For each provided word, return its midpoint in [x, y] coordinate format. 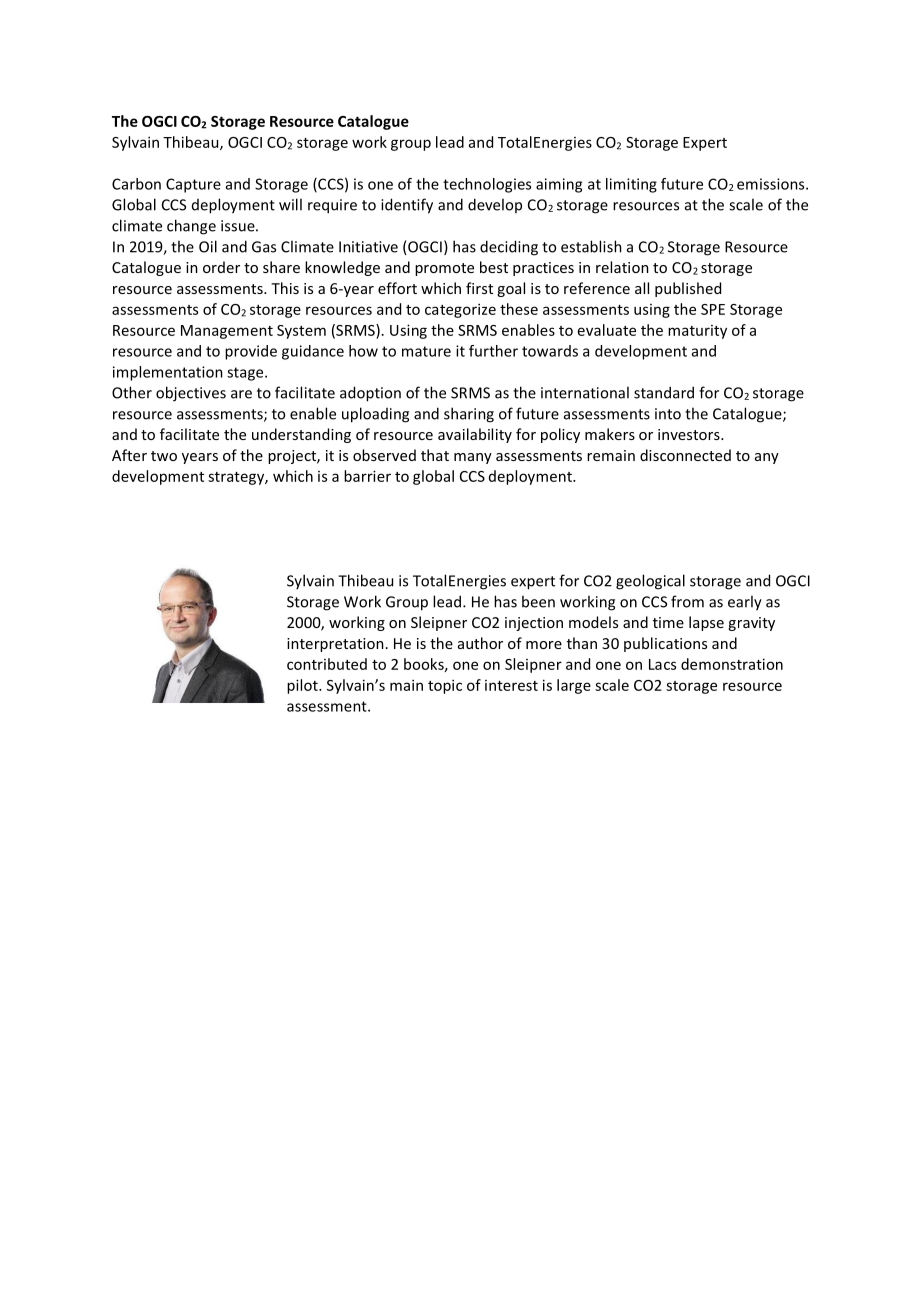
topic [445, 686]
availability [475, 435]
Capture [193, 185]
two [164, 456]
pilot [303, 686]
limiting [631, 185]
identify [407, 206]
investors [690, 434]
